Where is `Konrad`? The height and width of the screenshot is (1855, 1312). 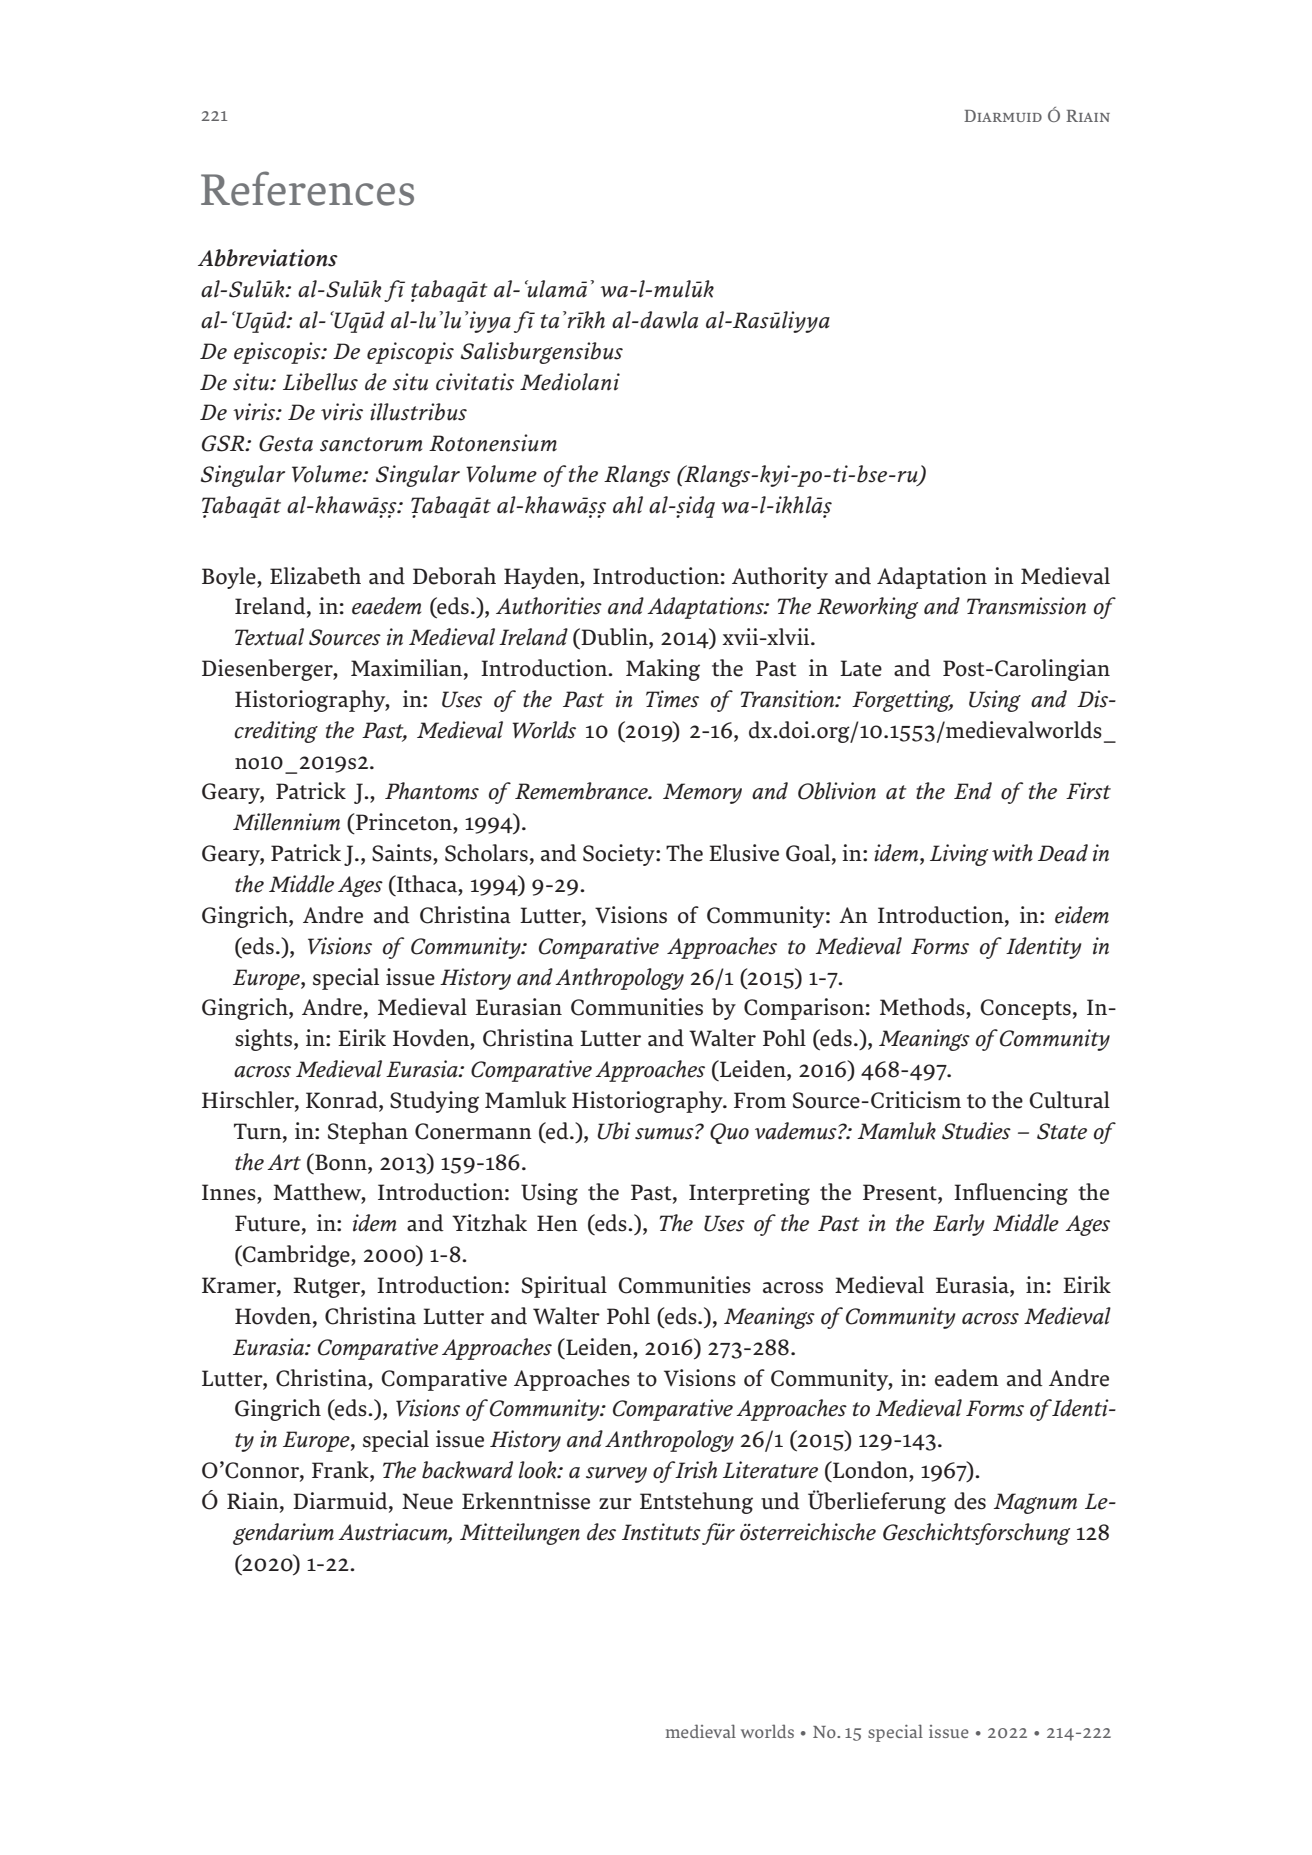 Konrad is located at coordinates (343, 1101).
